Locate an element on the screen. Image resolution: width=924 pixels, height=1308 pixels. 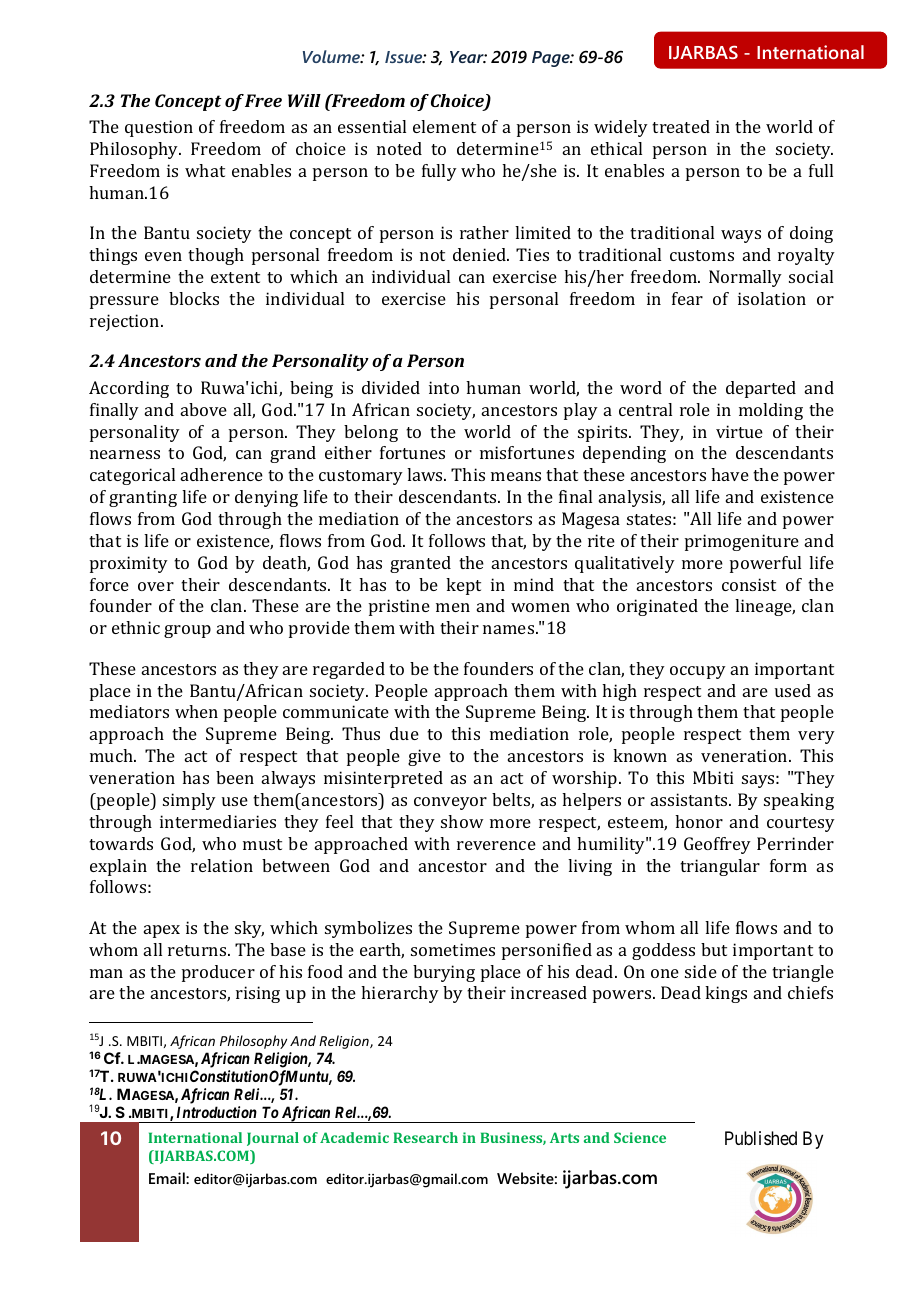
have is located at coordinates (730, 474).
